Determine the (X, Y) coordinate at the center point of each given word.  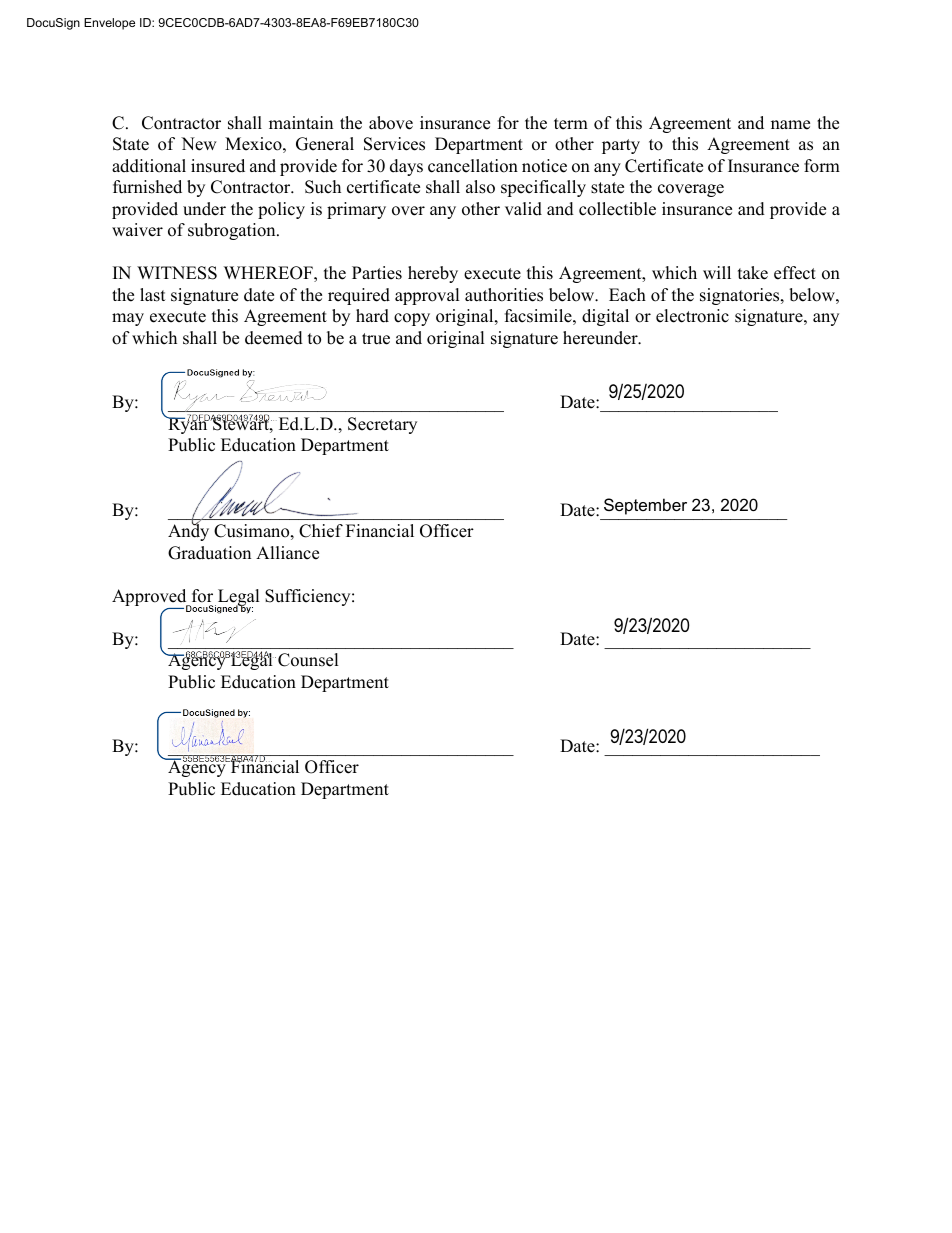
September (645, 506)
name (790, 125)
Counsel (308, 660)
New (199, 144)
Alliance (287, 553)
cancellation (473, 166)
